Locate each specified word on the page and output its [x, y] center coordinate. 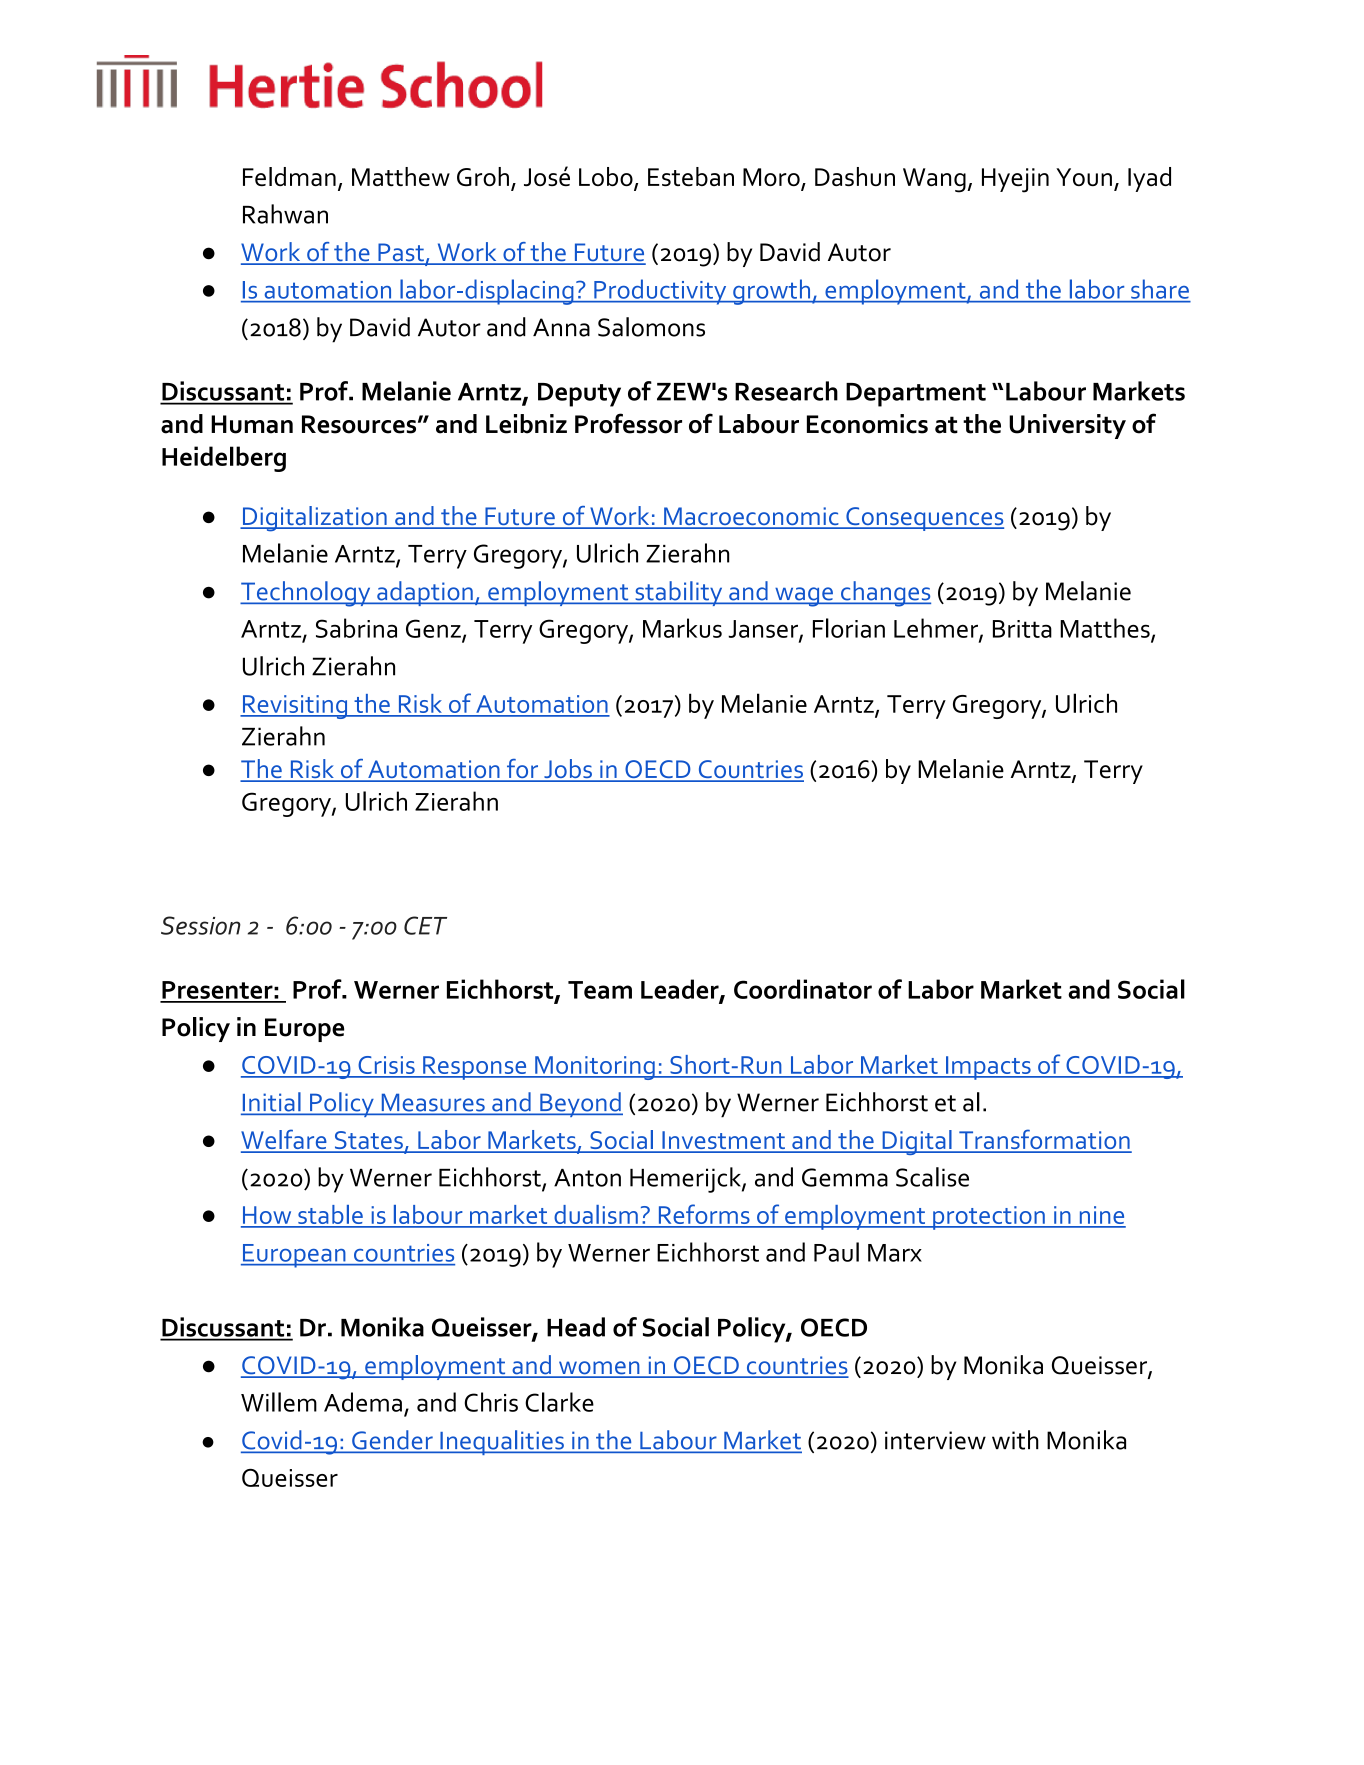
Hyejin [1015, 180]
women [599, 1369]
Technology [306, 594]
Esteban [691, 176]
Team [600, 990]
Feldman [289, 176]
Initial [272, 1103]
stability [679, 593]
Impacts [988, 1068]
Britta [1022, 629]
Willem [279, 1402]
